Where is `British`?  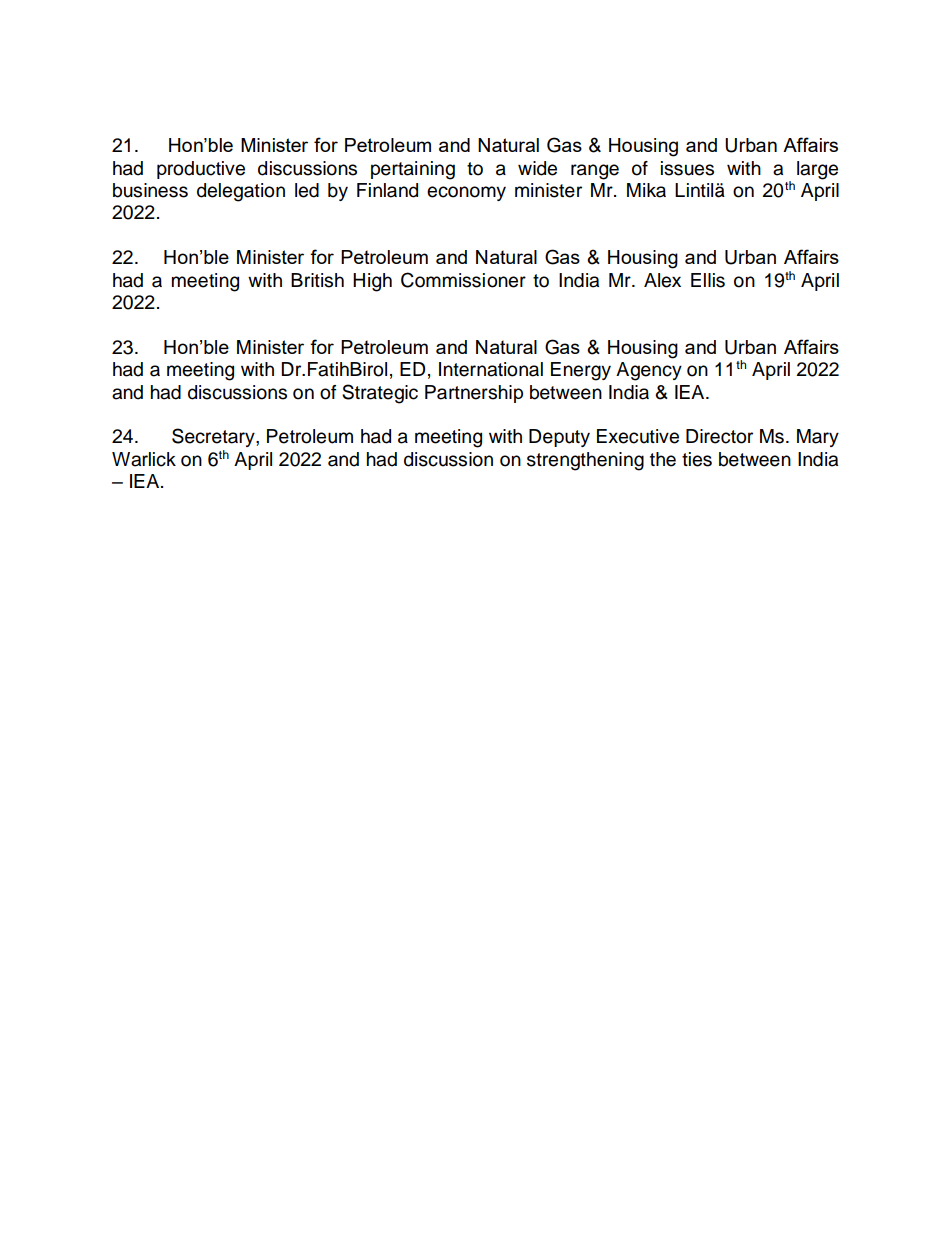
British is located at coordinates (317, 280).
